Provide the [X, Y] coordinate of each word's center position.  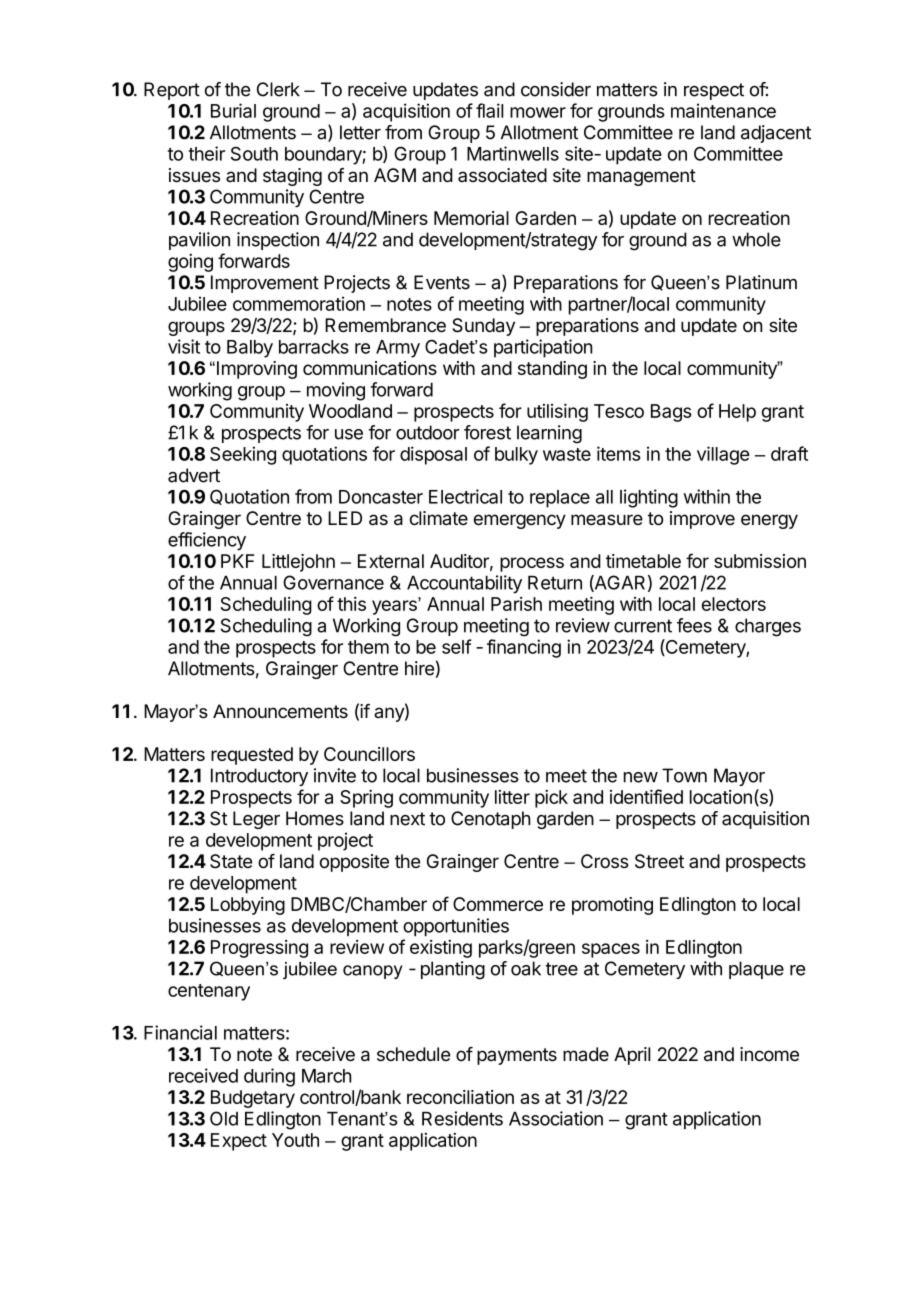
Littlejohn [298, 563]
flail [490, 110]
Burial [233, 110]
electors [734, 604]
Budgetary [253, 1099]
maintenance [723, 110]
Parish [516, 604]
